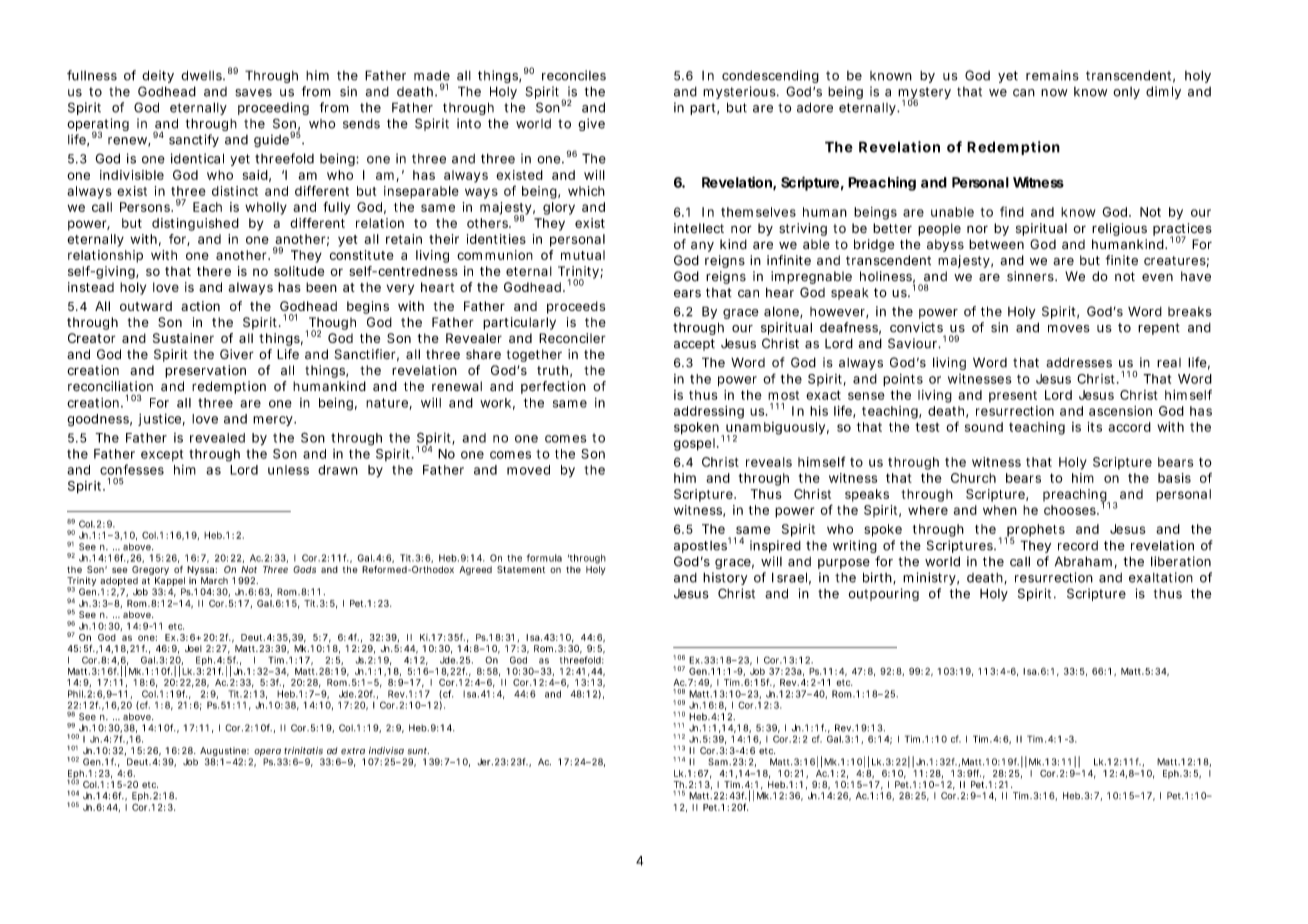 Image resolution: width=1308 pixels, height=924 pixels. Describe the element at coordinates (274, 421) in the screenshot. I see `mercy` at that location.
